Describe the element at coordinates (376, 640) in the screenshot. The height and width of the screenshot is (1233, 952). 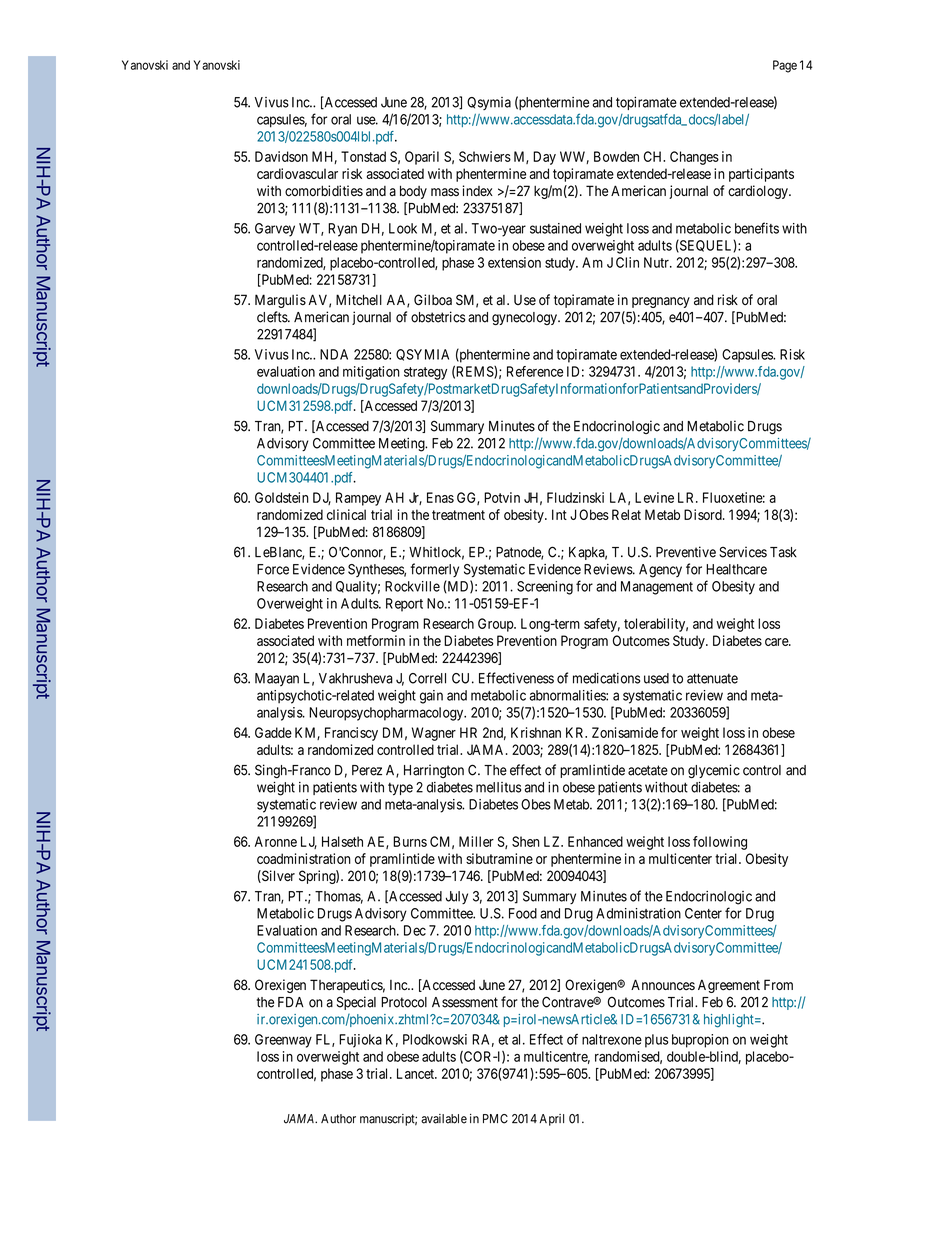
I see `metformin` at that location.
